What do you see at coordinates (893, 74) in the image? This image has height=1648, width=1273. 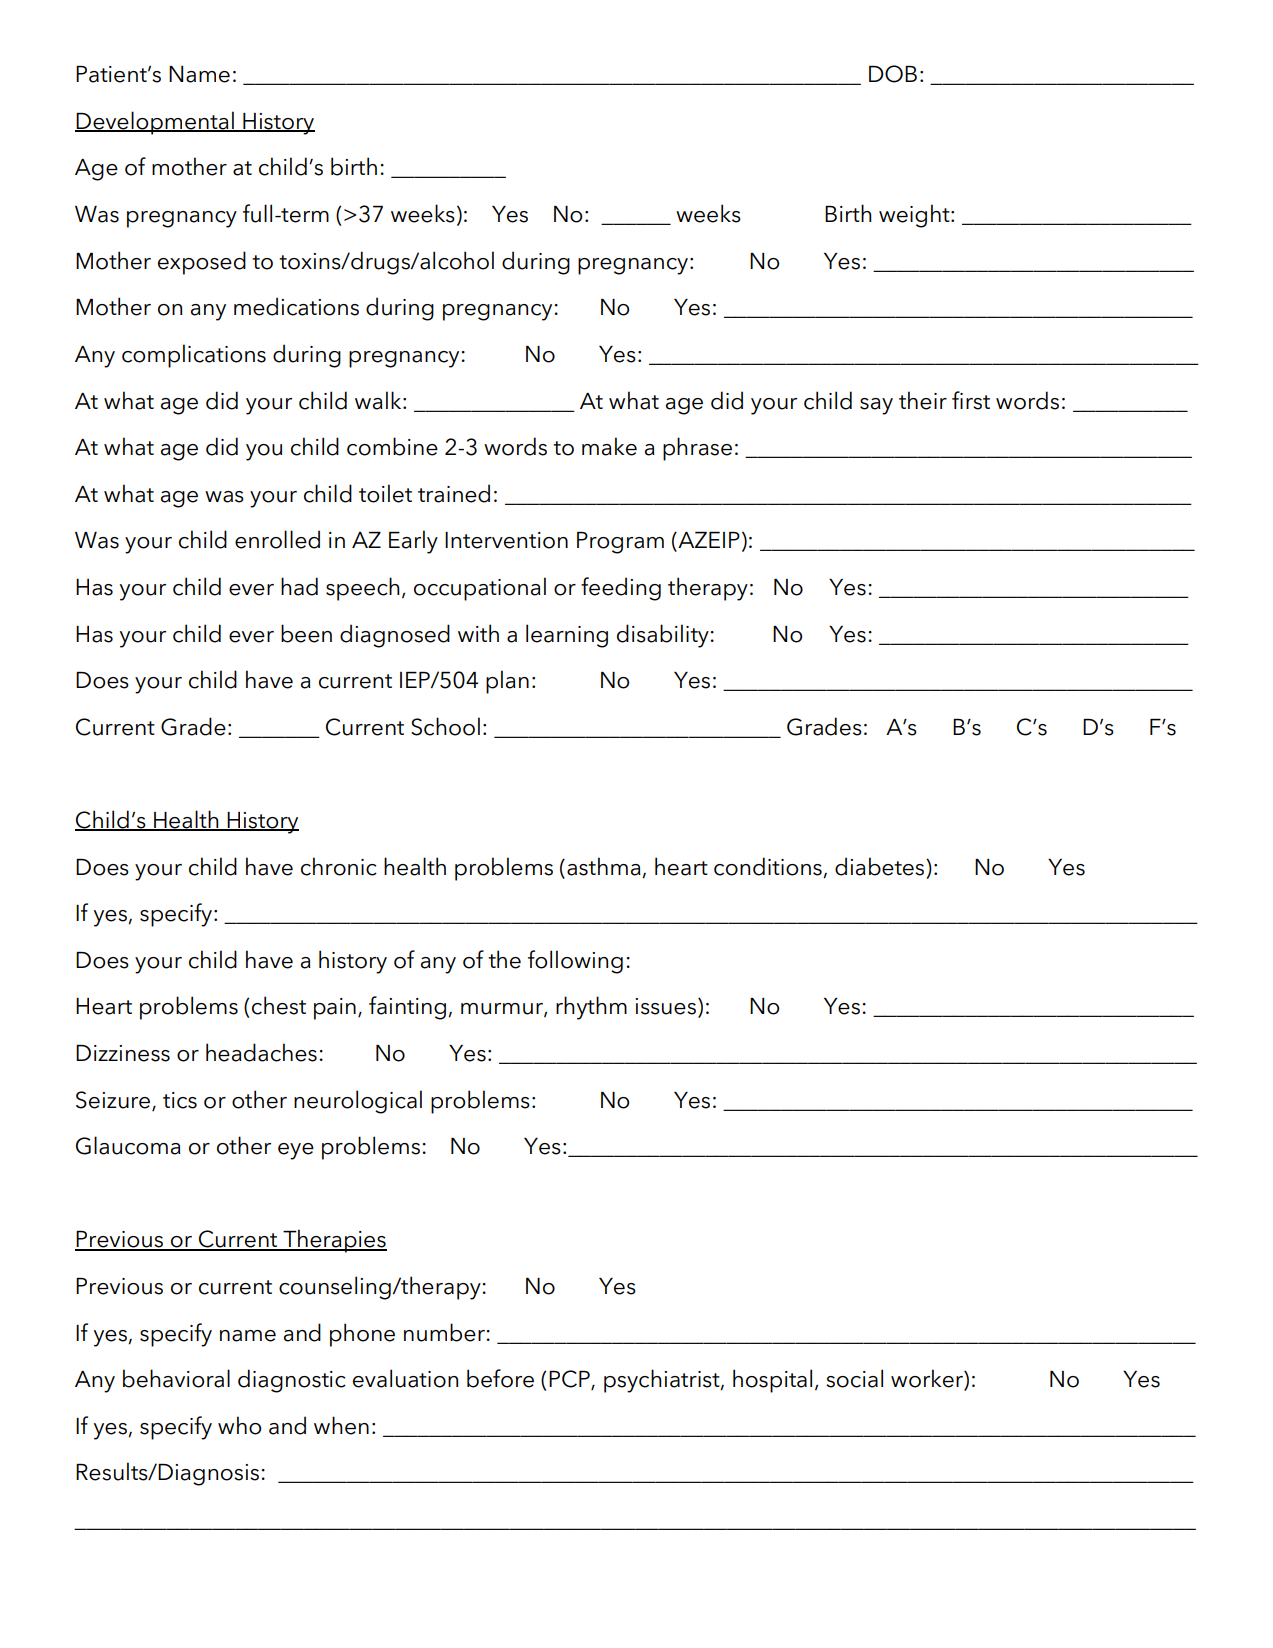 I see `DOB` at bounding box center [893, 74].
